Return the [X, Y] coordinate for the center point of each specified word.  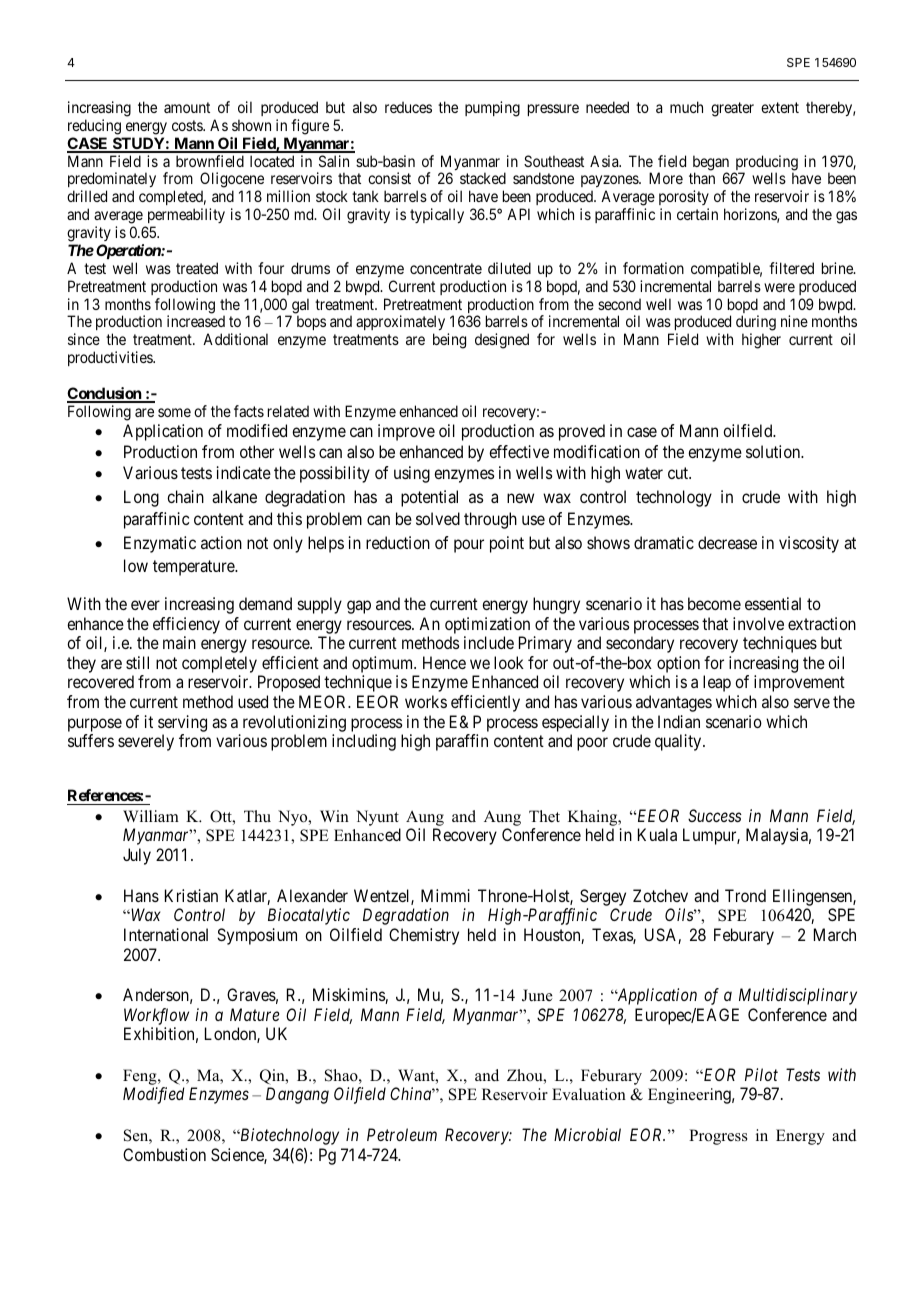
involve [758, 623]
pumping [492, 109]
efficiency [186, 625]
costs [188, 125]
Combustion [164, 1154]
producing [765, 164]
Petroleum [402, 1134]
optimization [487, 625]
